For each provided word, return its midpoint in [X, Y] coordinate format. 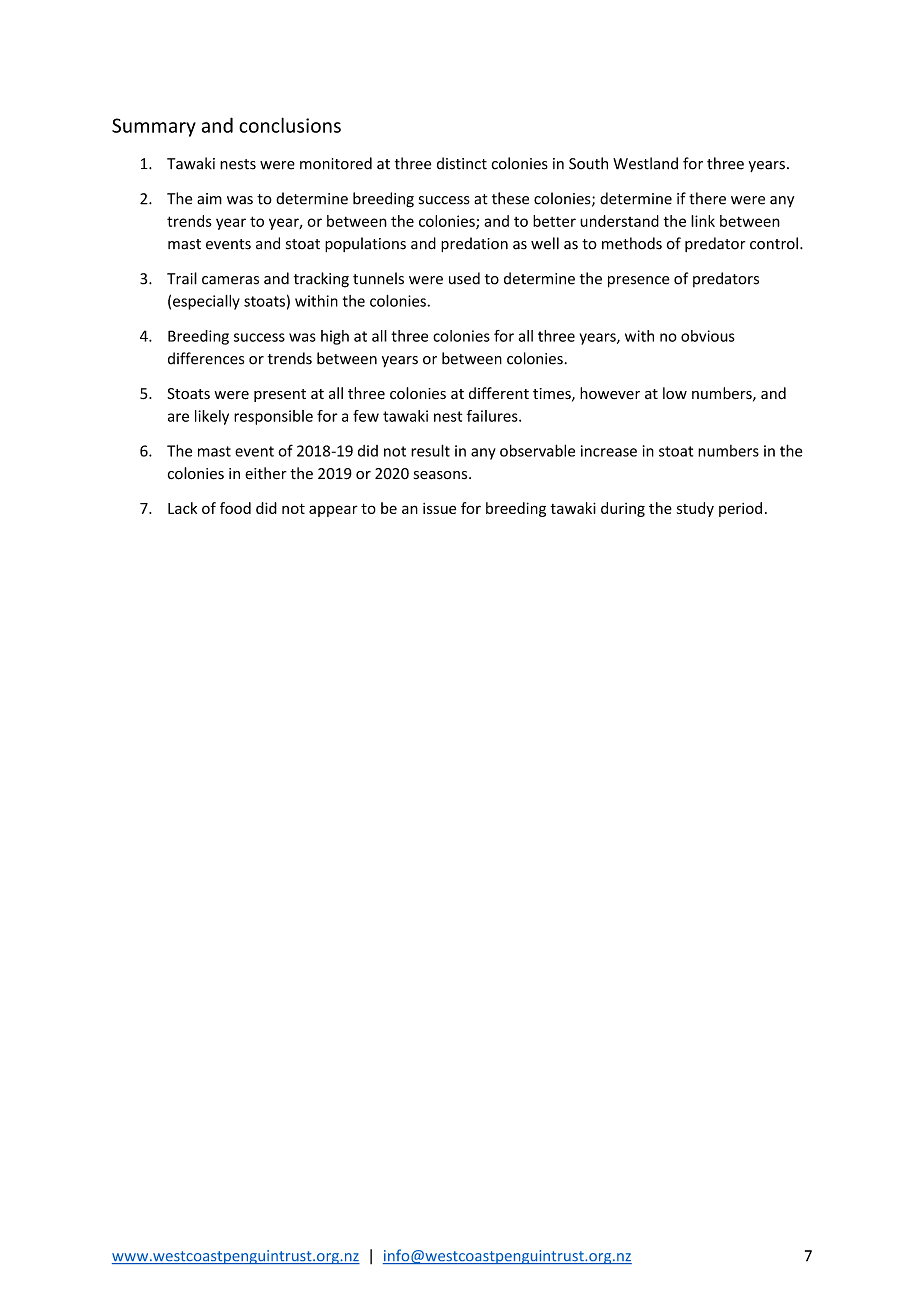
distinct [462, 163]
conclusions [290, 125]
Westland [645, 163]
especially [206, 302]
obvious [708, 336]
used [464, 278]
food [235, 508]
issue [439, 508]
